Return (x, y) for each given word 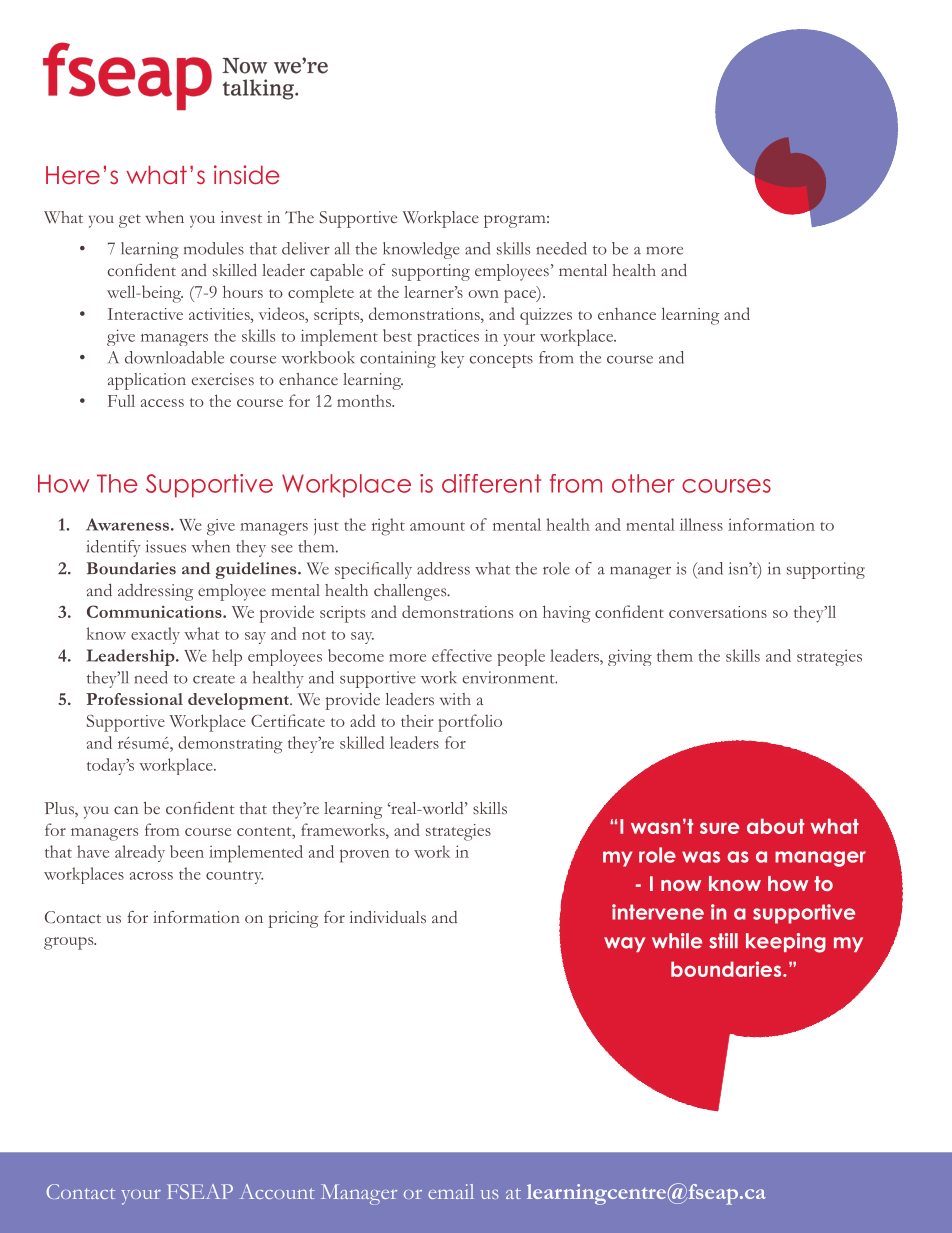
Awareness (127, 524)
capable (336, 272)
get (130, 221)
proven (364, 856)
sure (719, 828)
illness (701, 524)
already (140, 853)
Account (277, 1191)
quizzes (546, 316)
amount (437, 526)
